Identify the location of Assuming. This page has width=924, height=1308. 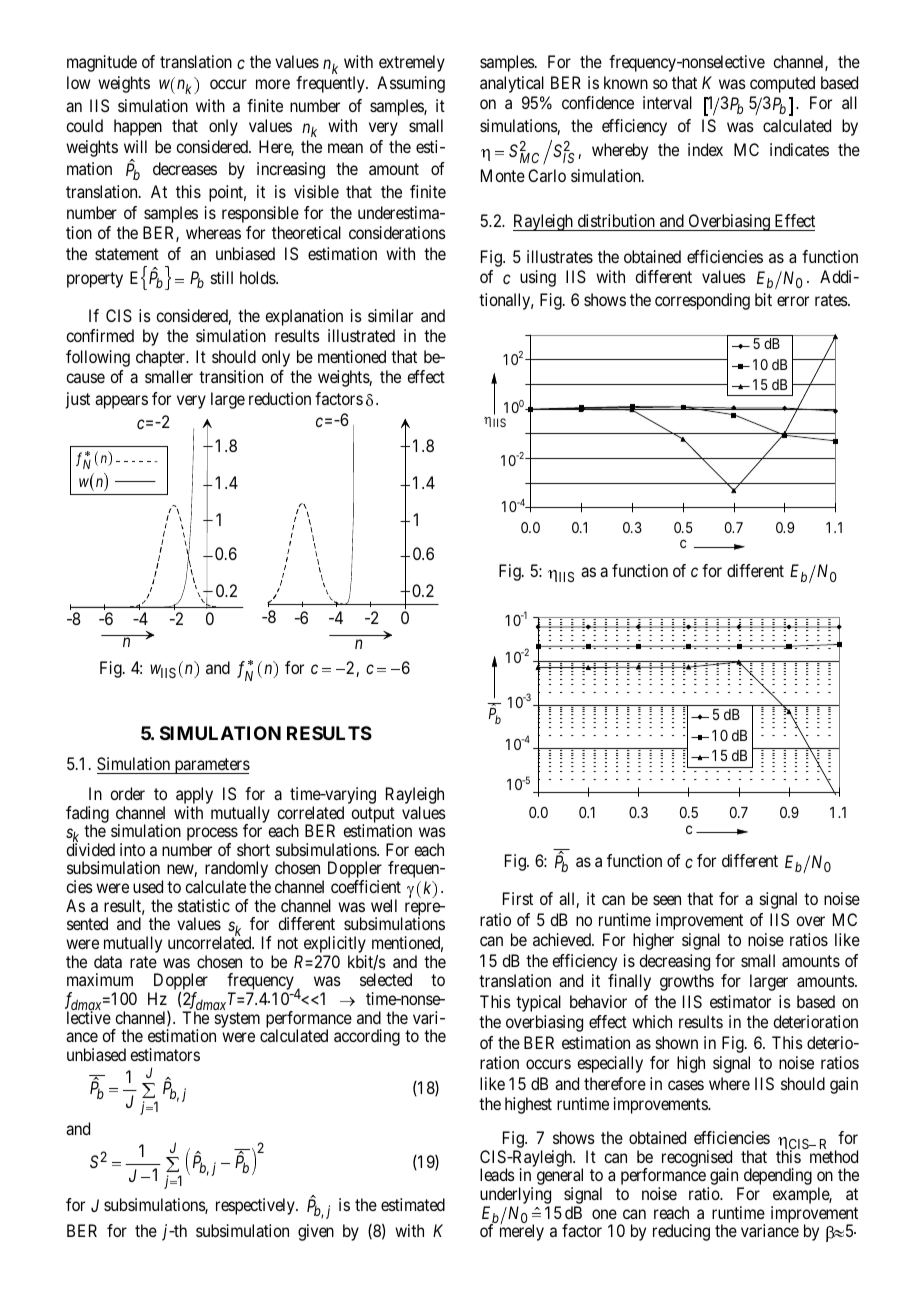
(411, 84).
